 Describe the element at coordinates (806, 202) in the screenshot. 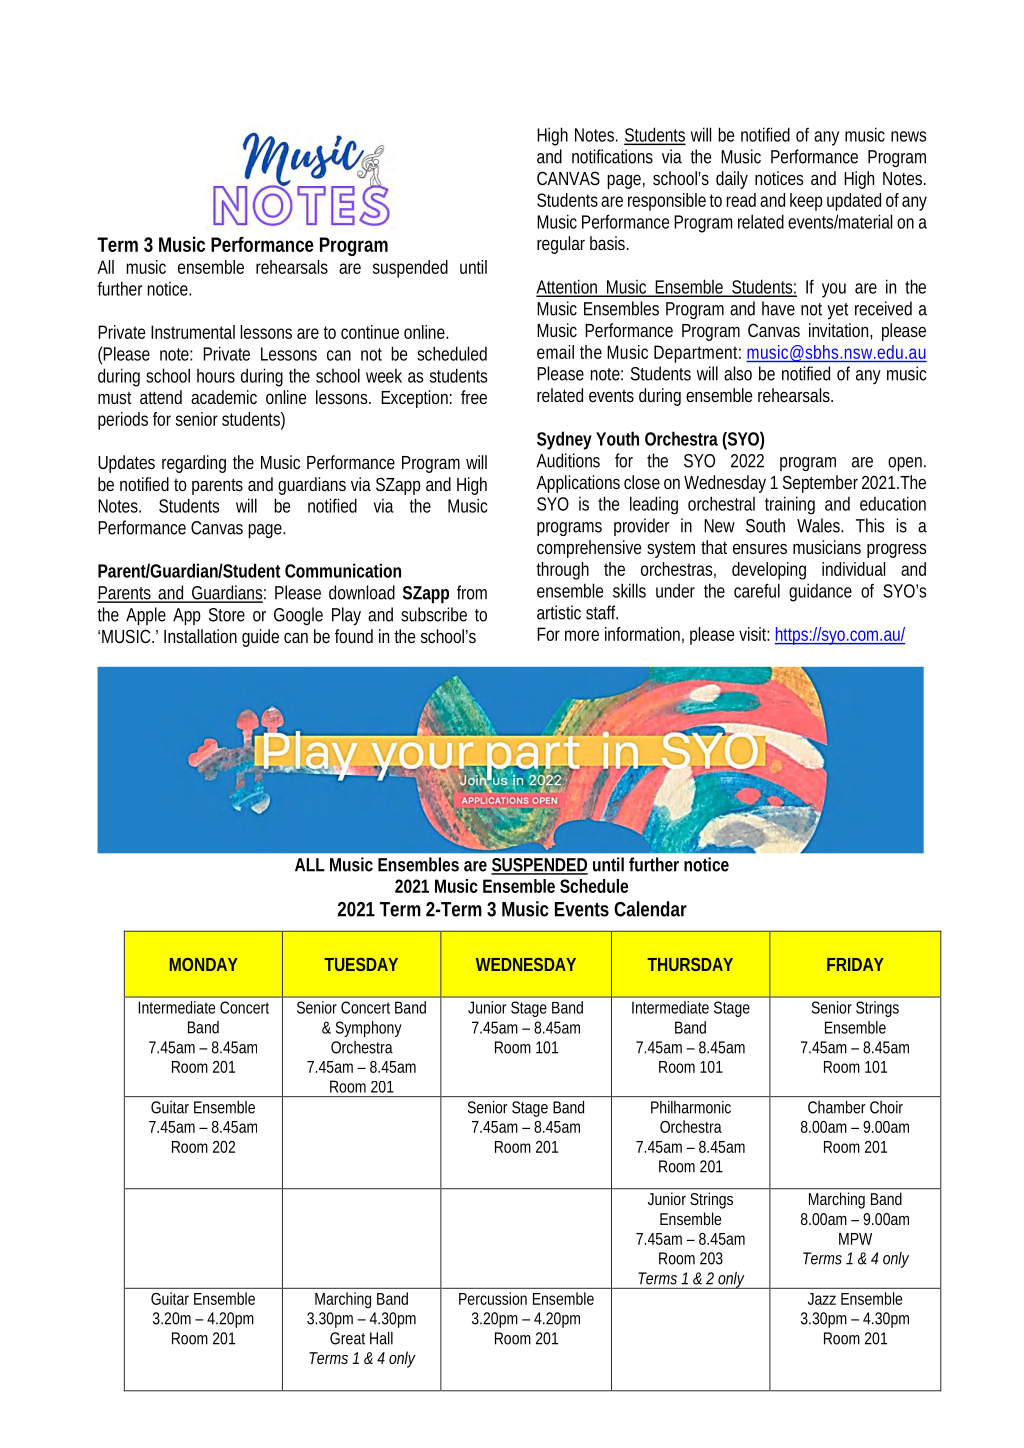

I see `keep` at that location.
